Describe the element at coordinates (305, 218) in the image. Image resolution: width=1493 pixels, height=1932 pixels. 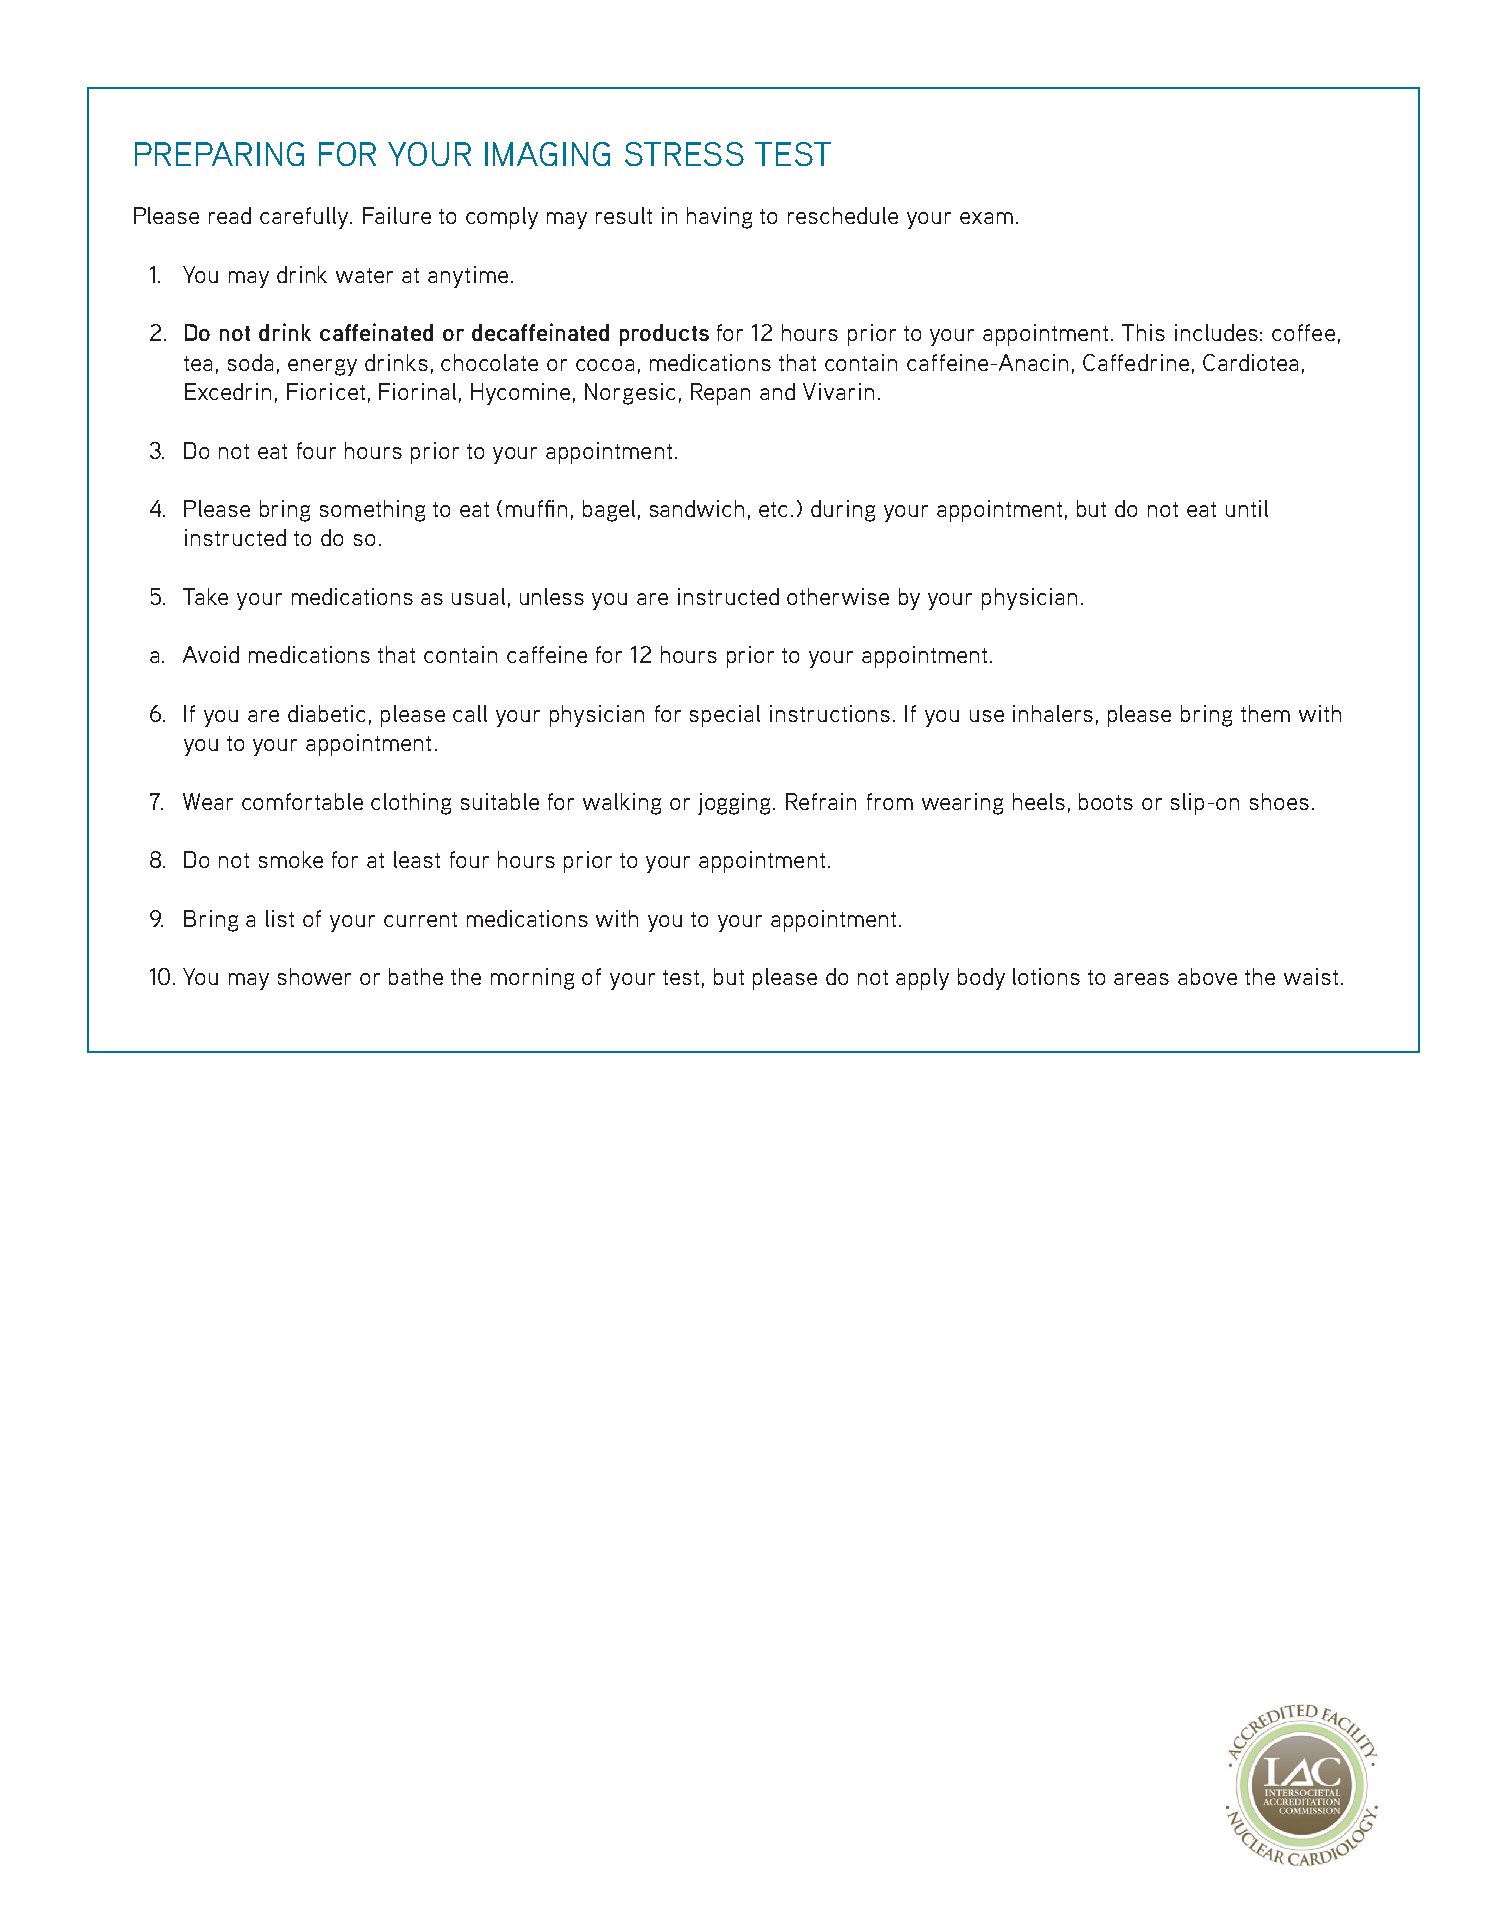
I see `carefully` at that location.
